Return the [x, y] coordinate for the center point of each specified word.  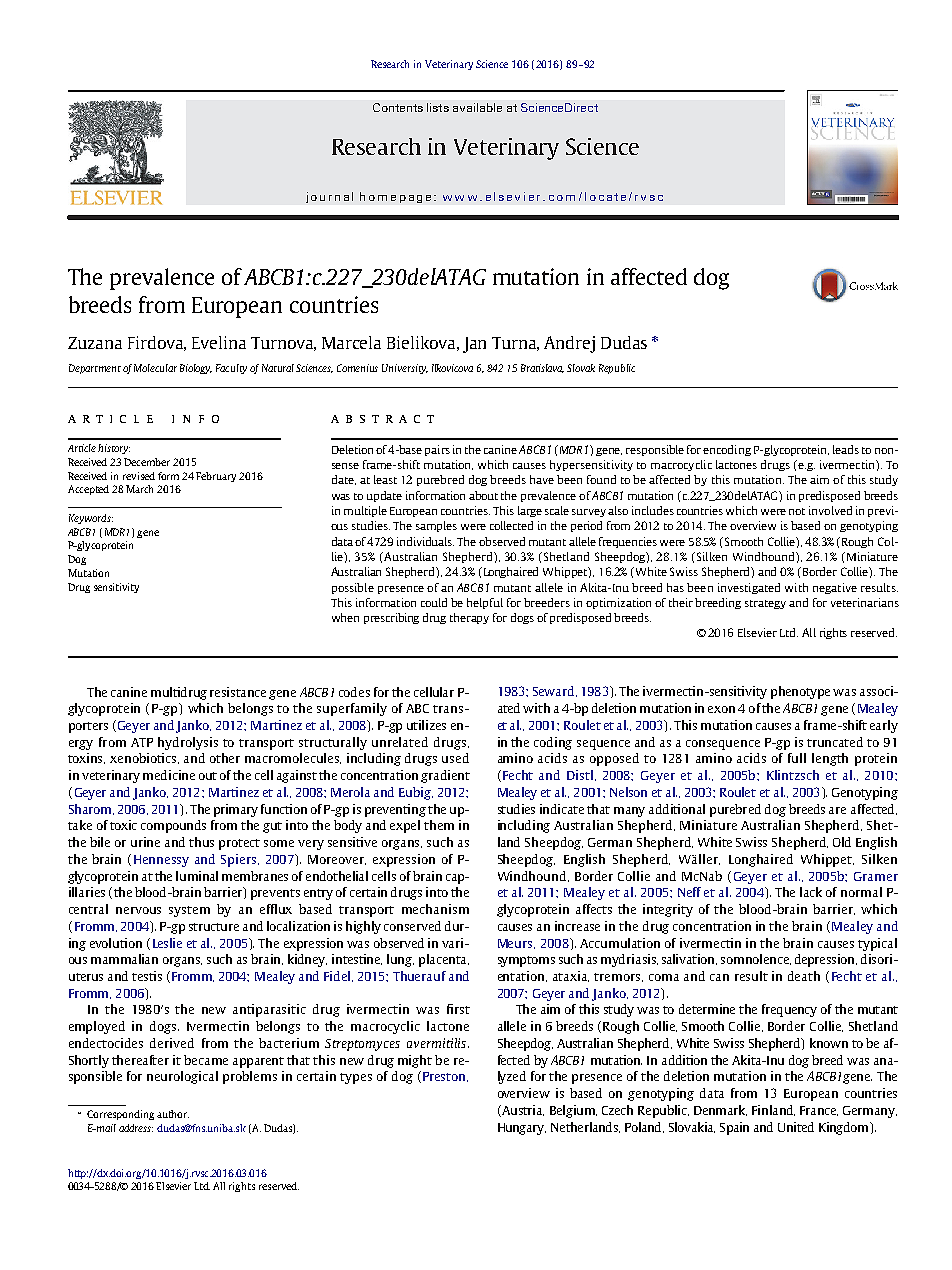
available [477, 107]
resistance [238, 692]
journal [329, 197]
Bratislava [542, 368]
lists [438, 107]
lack [811, 892]
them [439, 825]
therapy [469, 618]
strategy [765, 604]
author [173, 1114]
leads [846, 449]
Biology [196, 369]
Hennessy [161, 861]
